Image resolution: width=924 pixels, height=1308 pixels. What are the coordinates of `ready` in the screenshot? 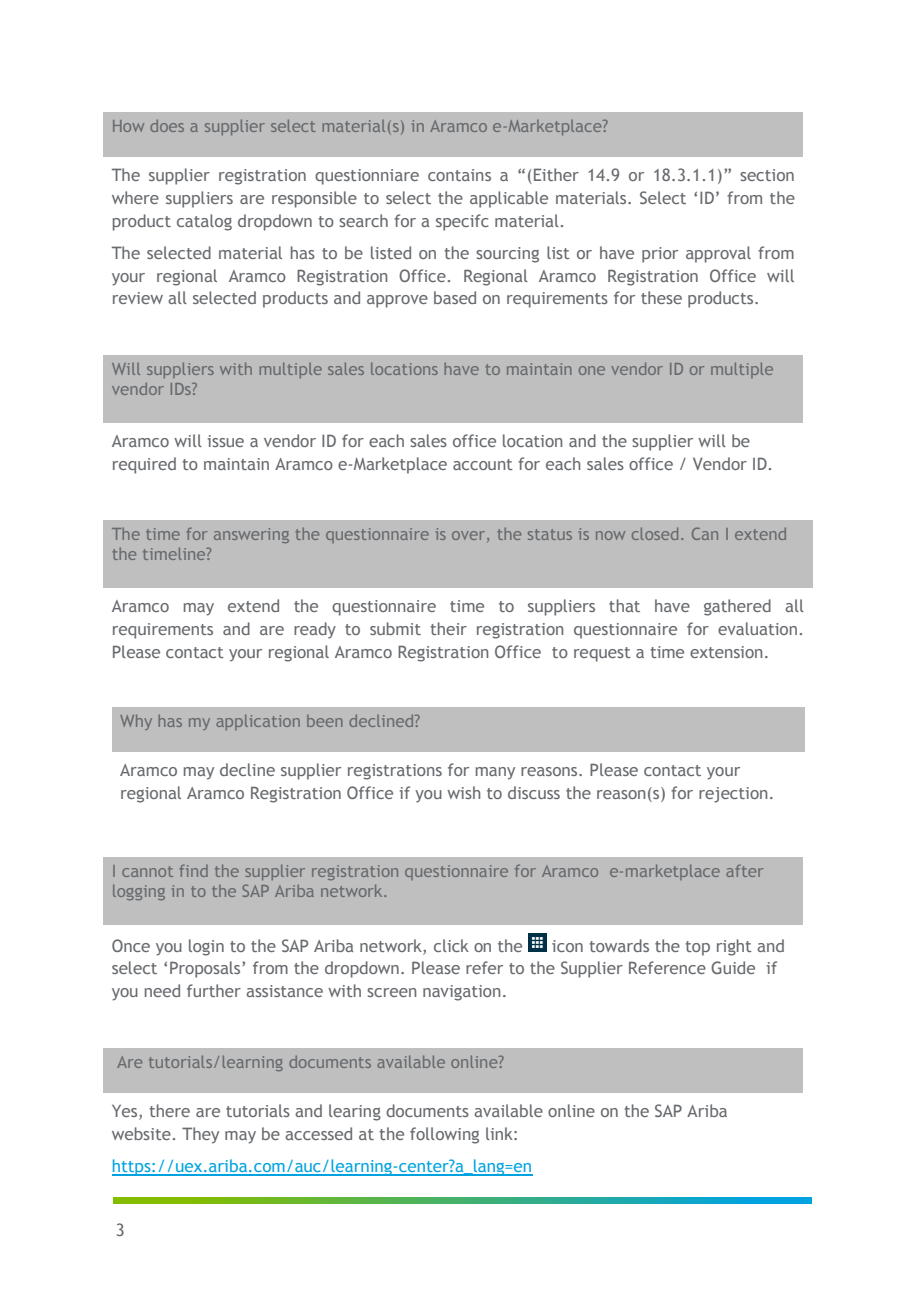 It's located at (315, 630).
